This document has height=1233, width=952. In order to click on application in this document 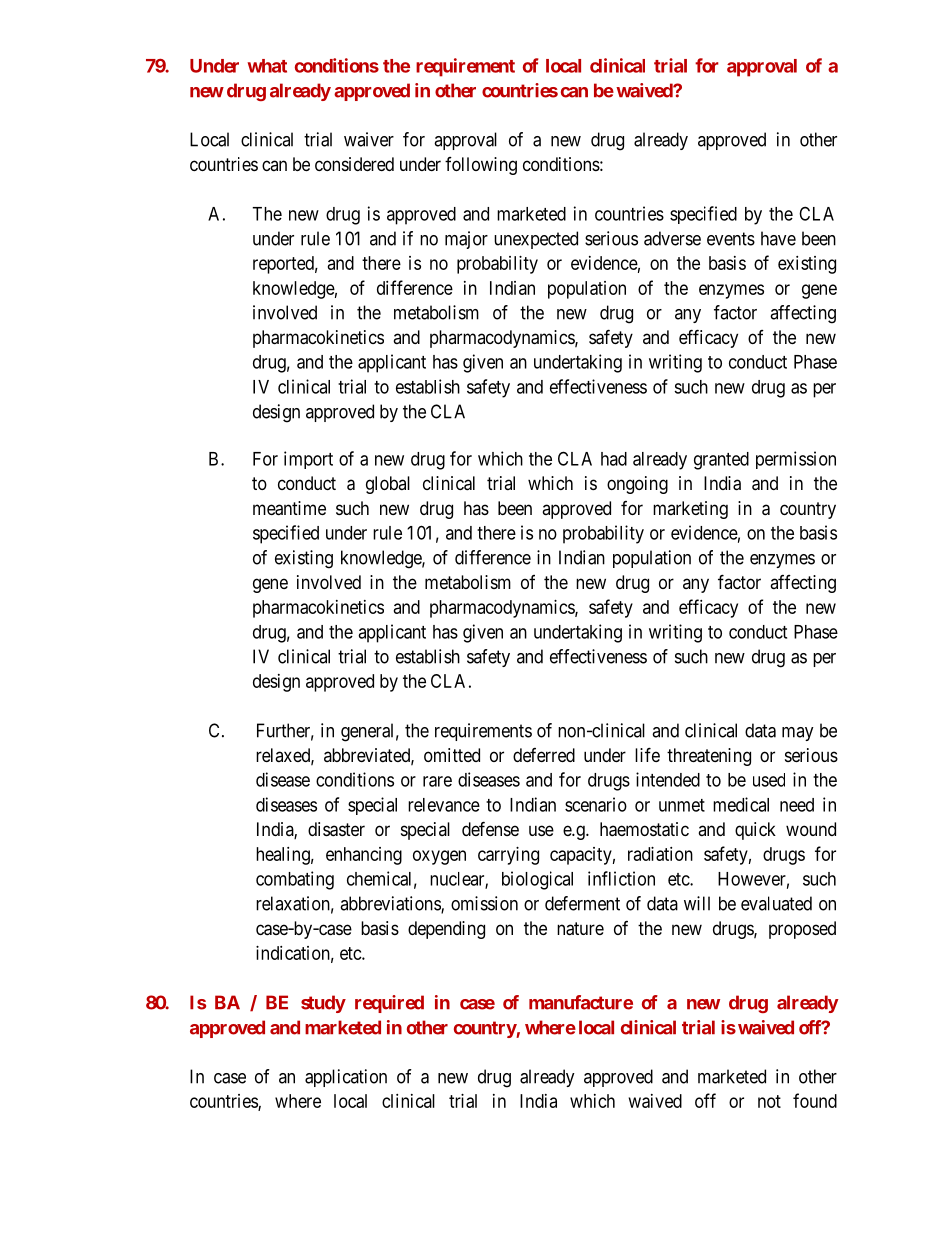, I will do `click(346, 1078)`.
